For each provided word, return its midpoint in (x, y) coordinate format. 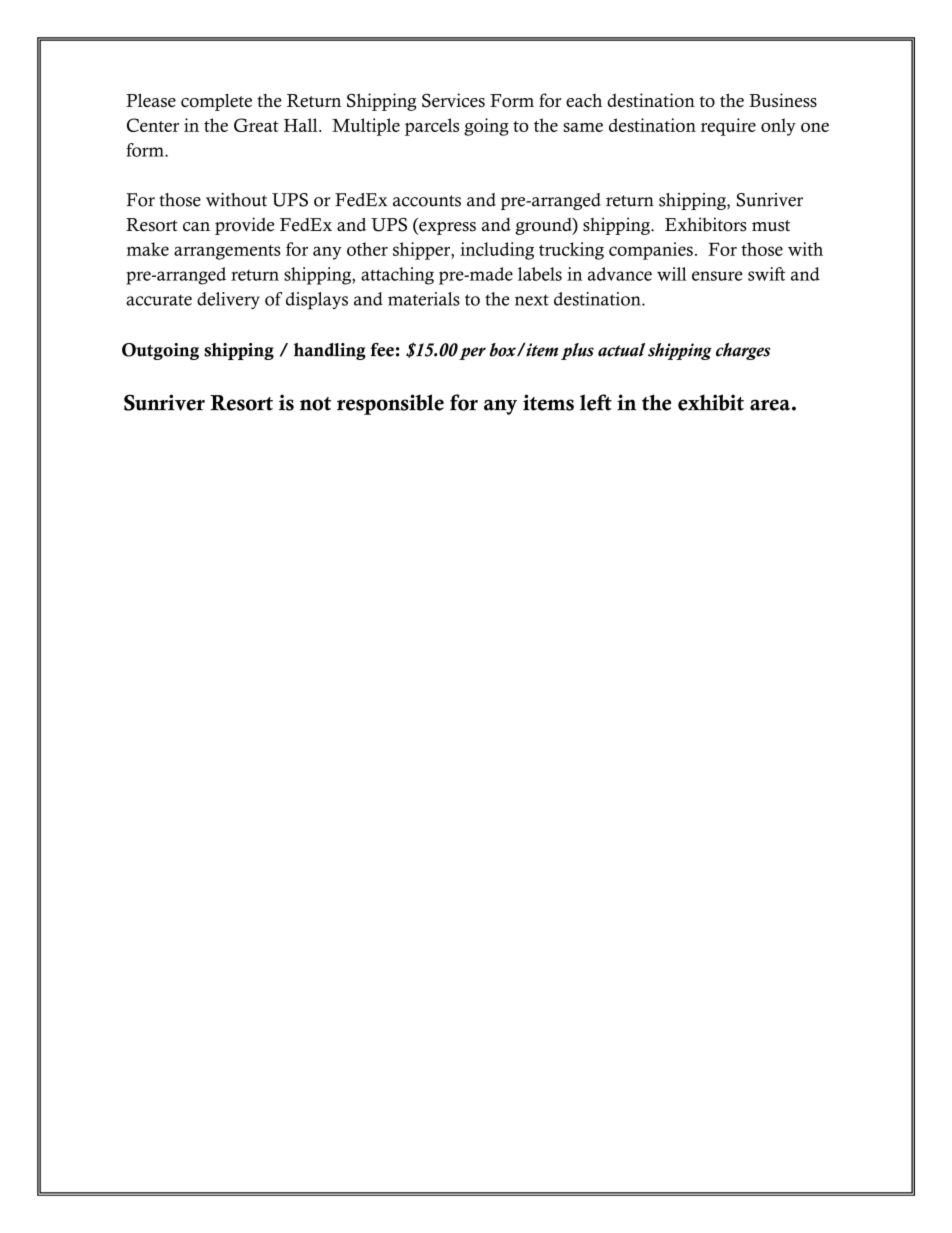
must (771, 226)
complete (216, 102)
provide (244, 226)
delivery (228, 301)
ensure (717, 276)
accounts (427, 201)
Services (453, 100)
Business (783, 100)
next (532, 300)
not (315, 404)
